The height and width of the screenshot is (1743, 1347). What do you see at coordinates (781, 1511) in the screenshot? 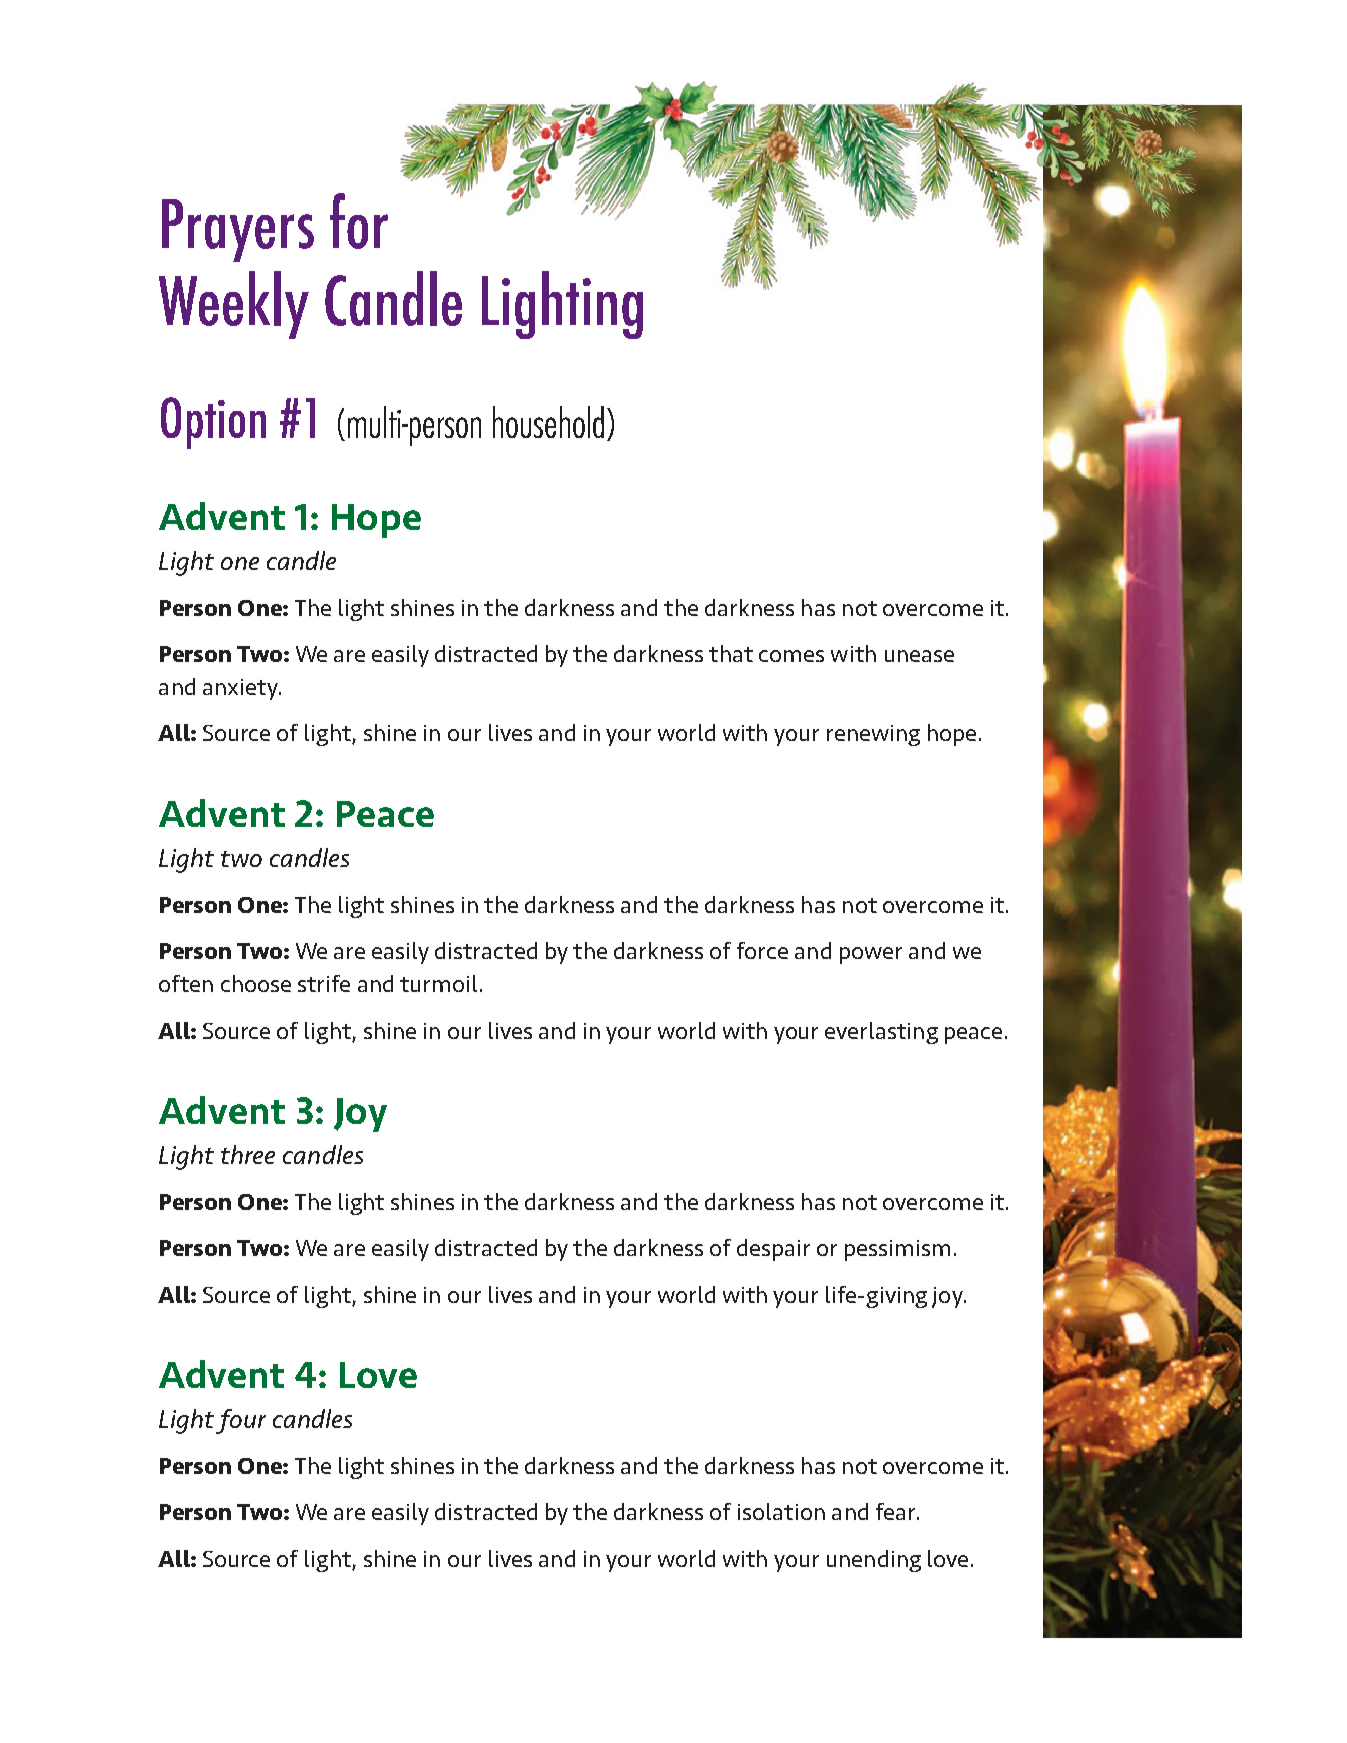
I see `isolation` at bounding box center [781, 1511].
